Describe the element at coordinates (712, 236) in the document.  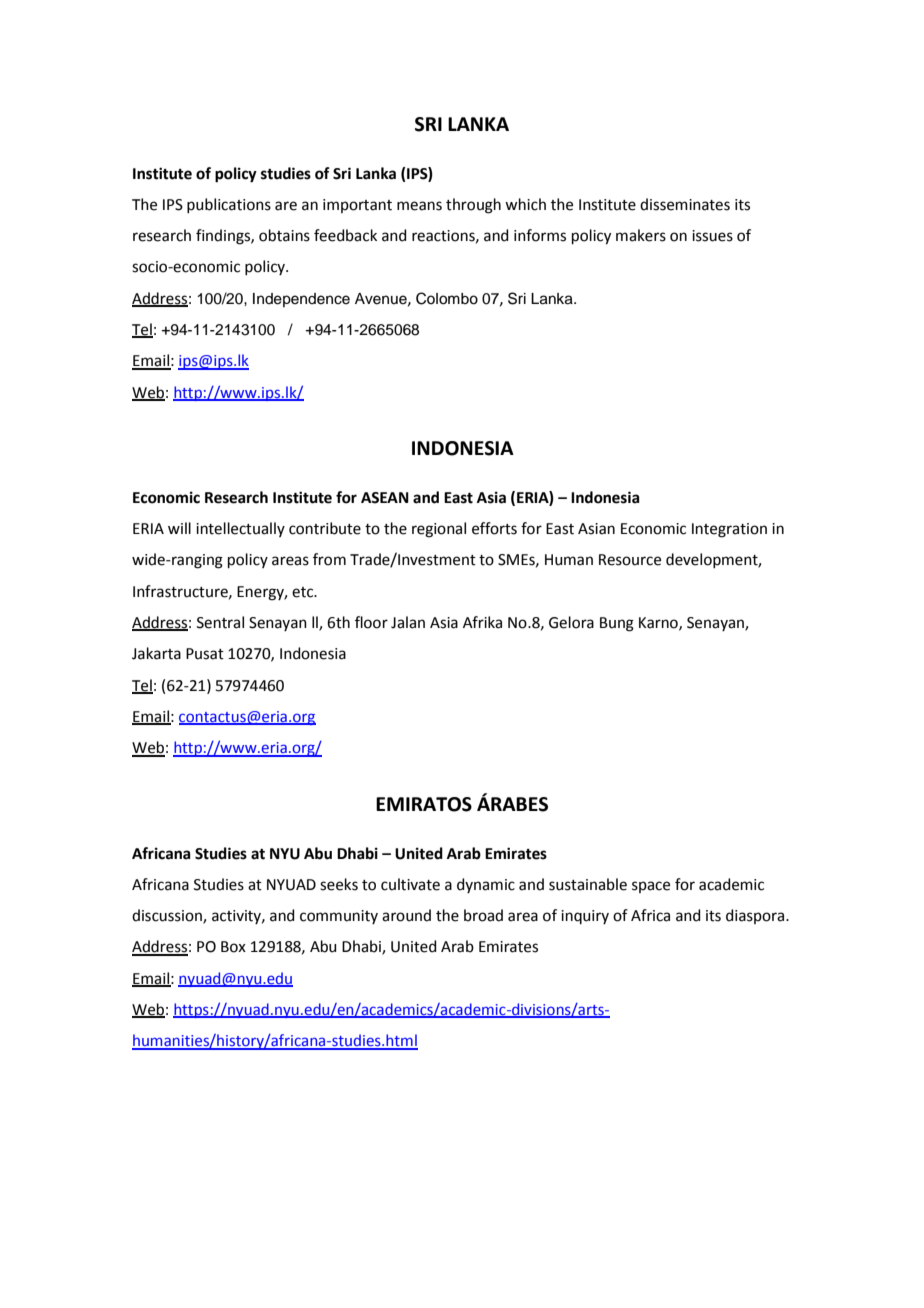
I see `issues` at that location.
